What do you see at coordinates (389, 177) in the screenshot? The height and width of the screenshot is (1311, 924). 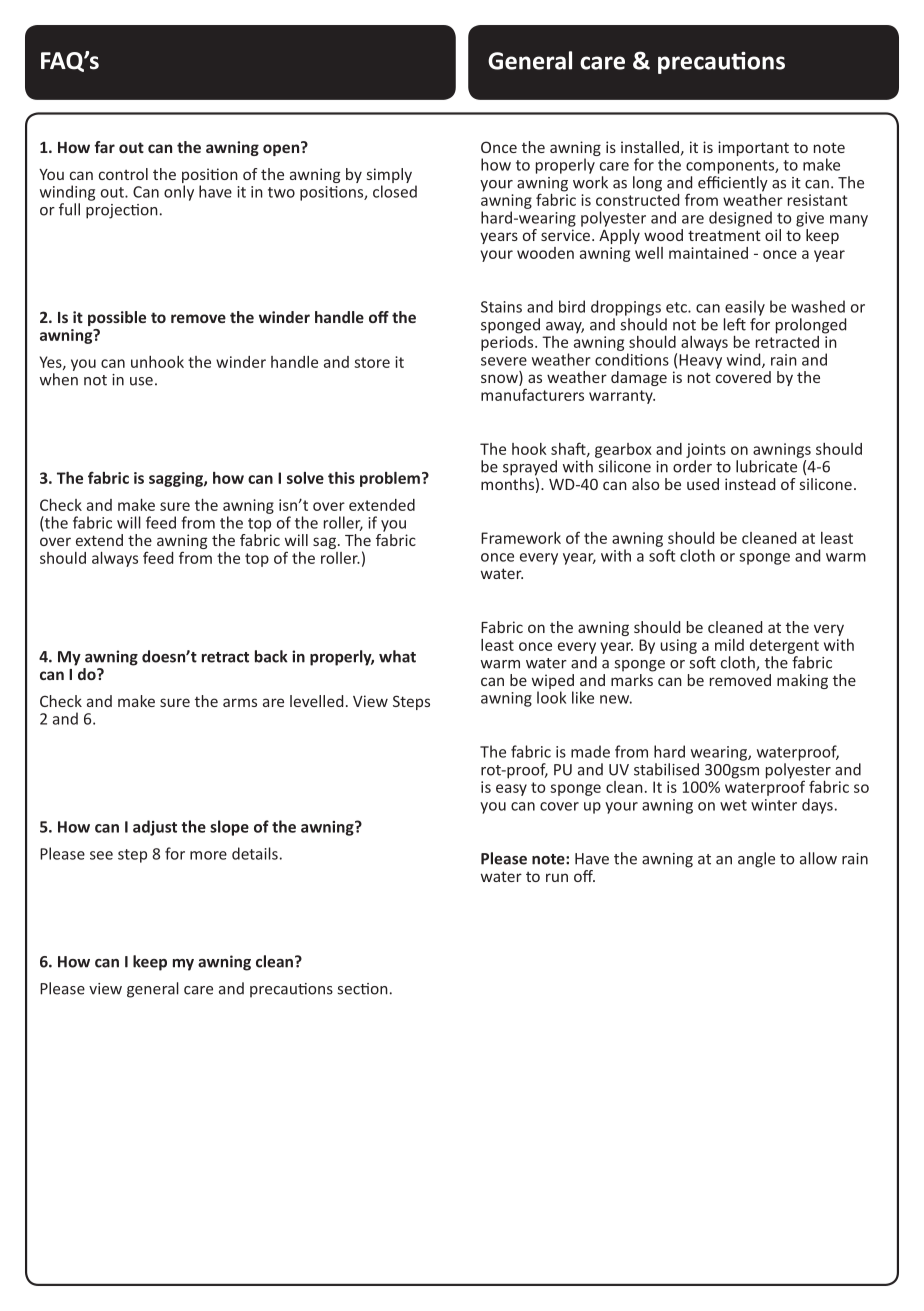 I see `simply` at bounding box center [389, 177].
